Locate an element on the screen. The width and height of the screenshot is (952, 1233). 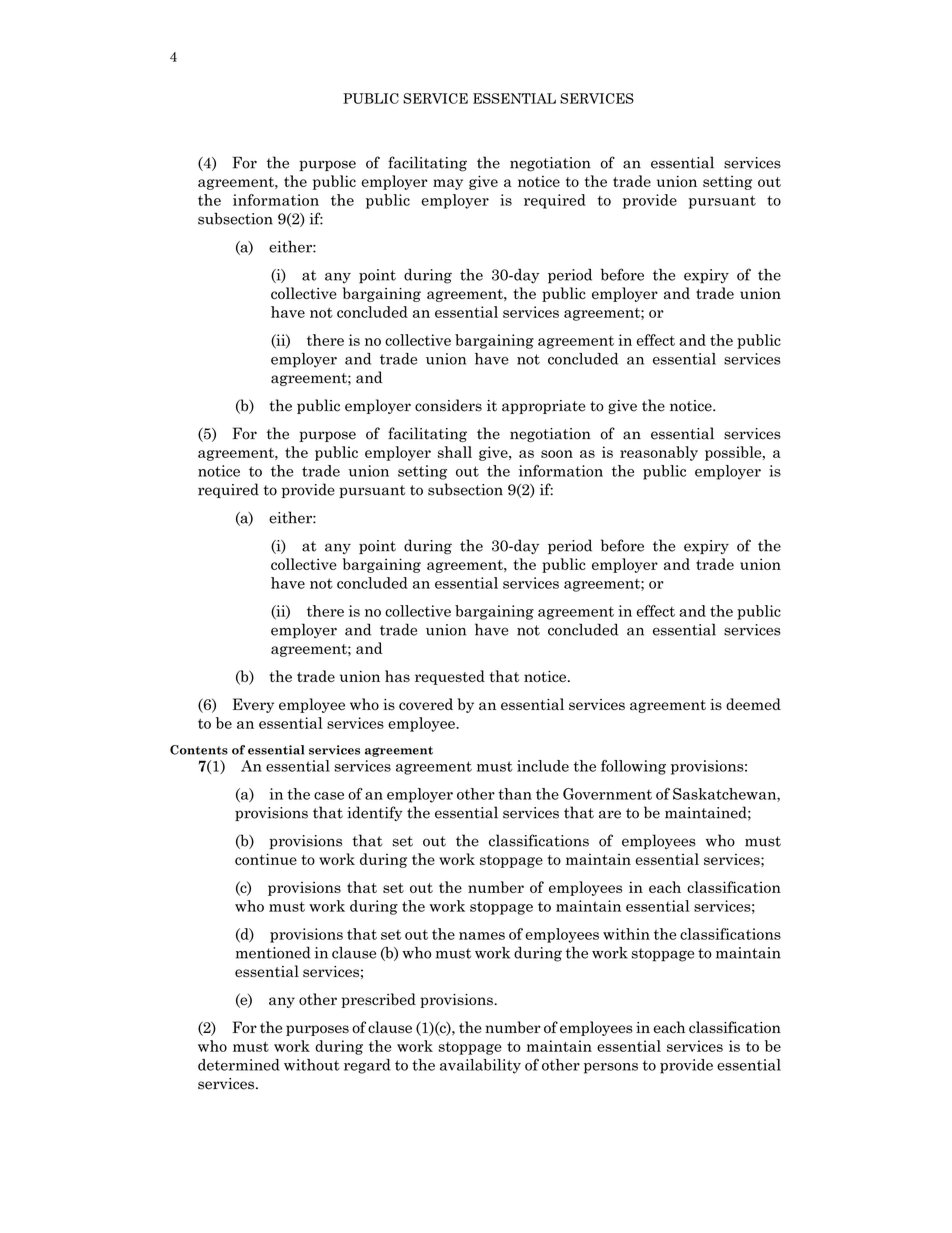
covered is located at coordinates (426, 704).
